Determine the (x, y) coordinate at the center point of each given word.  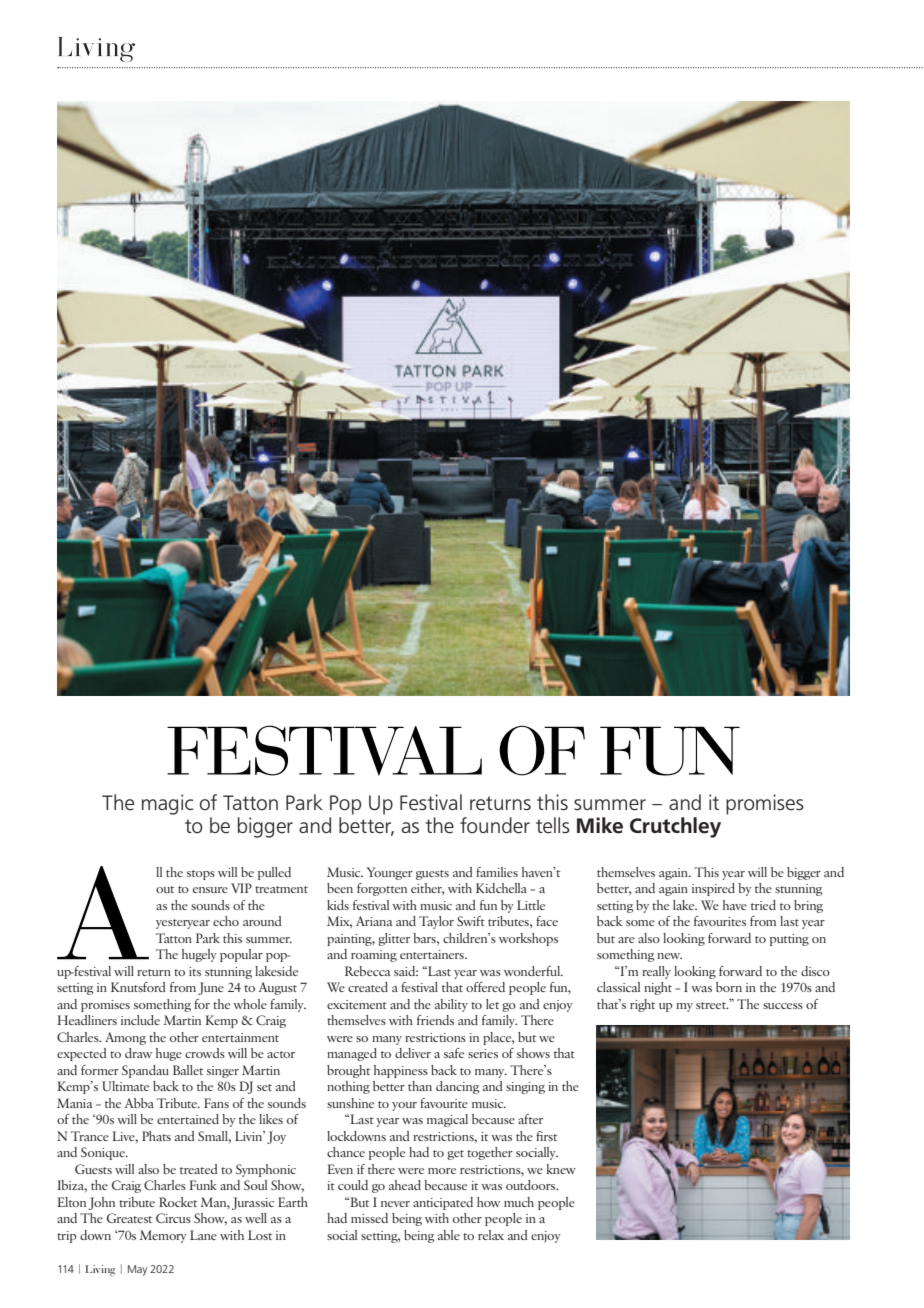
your (404, 1106)
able (449, 1235)
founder (495, 825)
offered (485, 987)
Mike (600, 825)
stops (201, 875)
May (137, 1270)
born (729, 987)
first (546, 1136)
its (195, 971)
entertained (188, 1119)
